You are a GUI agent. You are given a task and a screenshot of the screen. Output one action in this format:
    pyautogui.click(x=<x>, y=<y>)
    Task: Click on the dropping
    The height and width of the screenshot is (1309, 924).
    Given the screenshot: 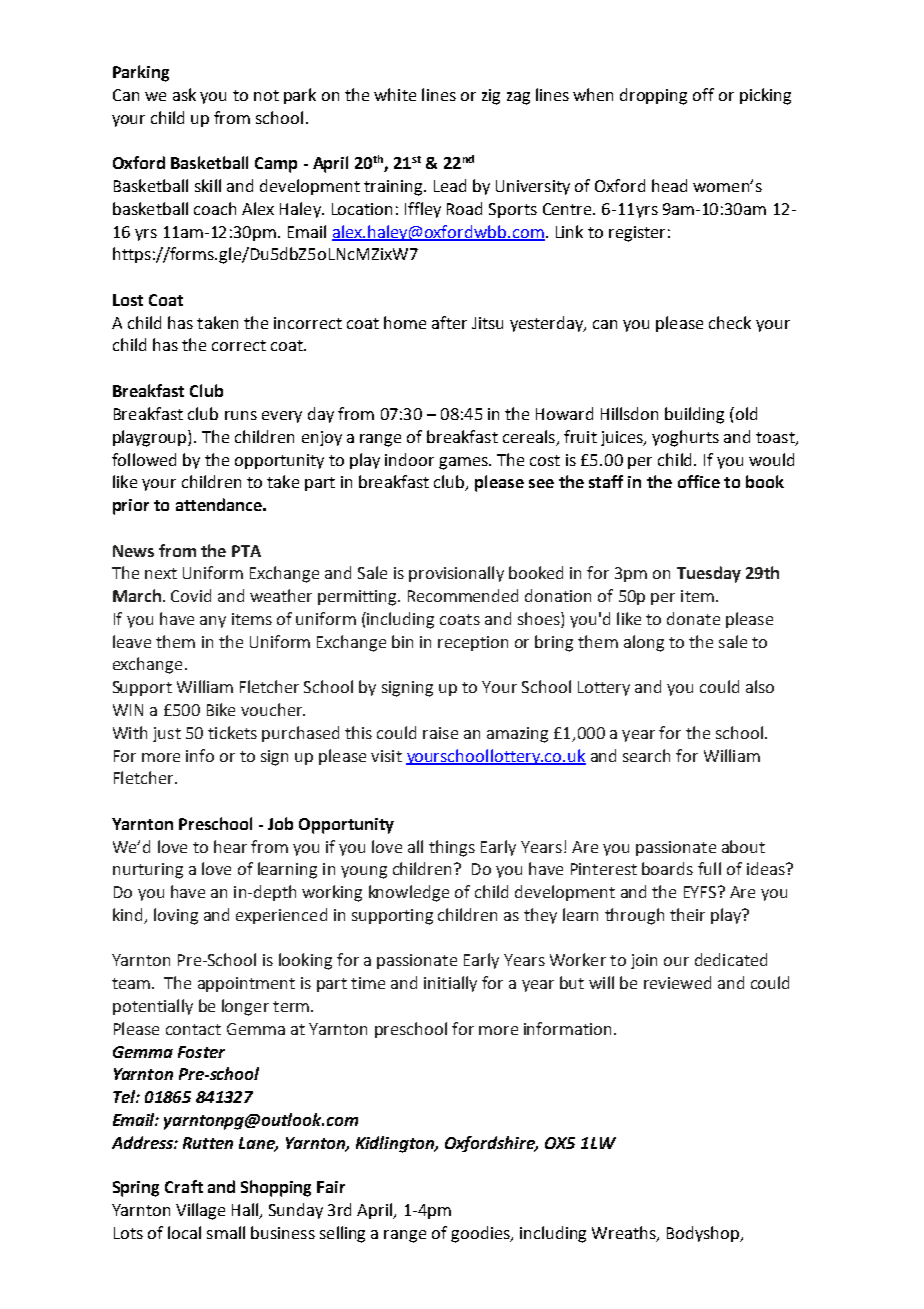 What is the action you would take?
    pyautogui.click(x=653, y=96)
